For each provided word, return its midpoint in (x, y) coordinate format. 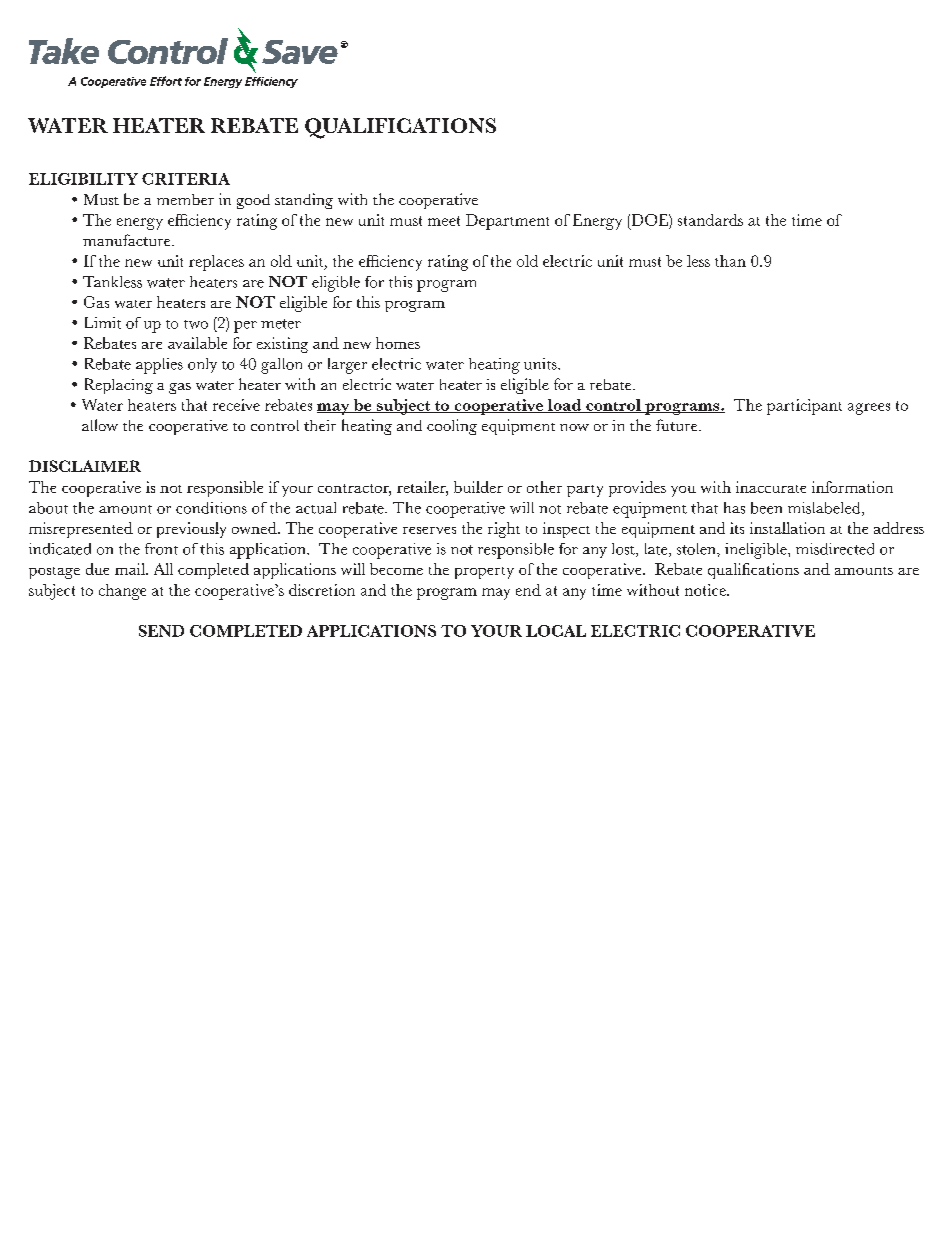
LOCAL (556, 631)
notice (706, 590)
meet (444, 221)
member (185, 199)
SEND (161, 631)
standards (710, 220)
